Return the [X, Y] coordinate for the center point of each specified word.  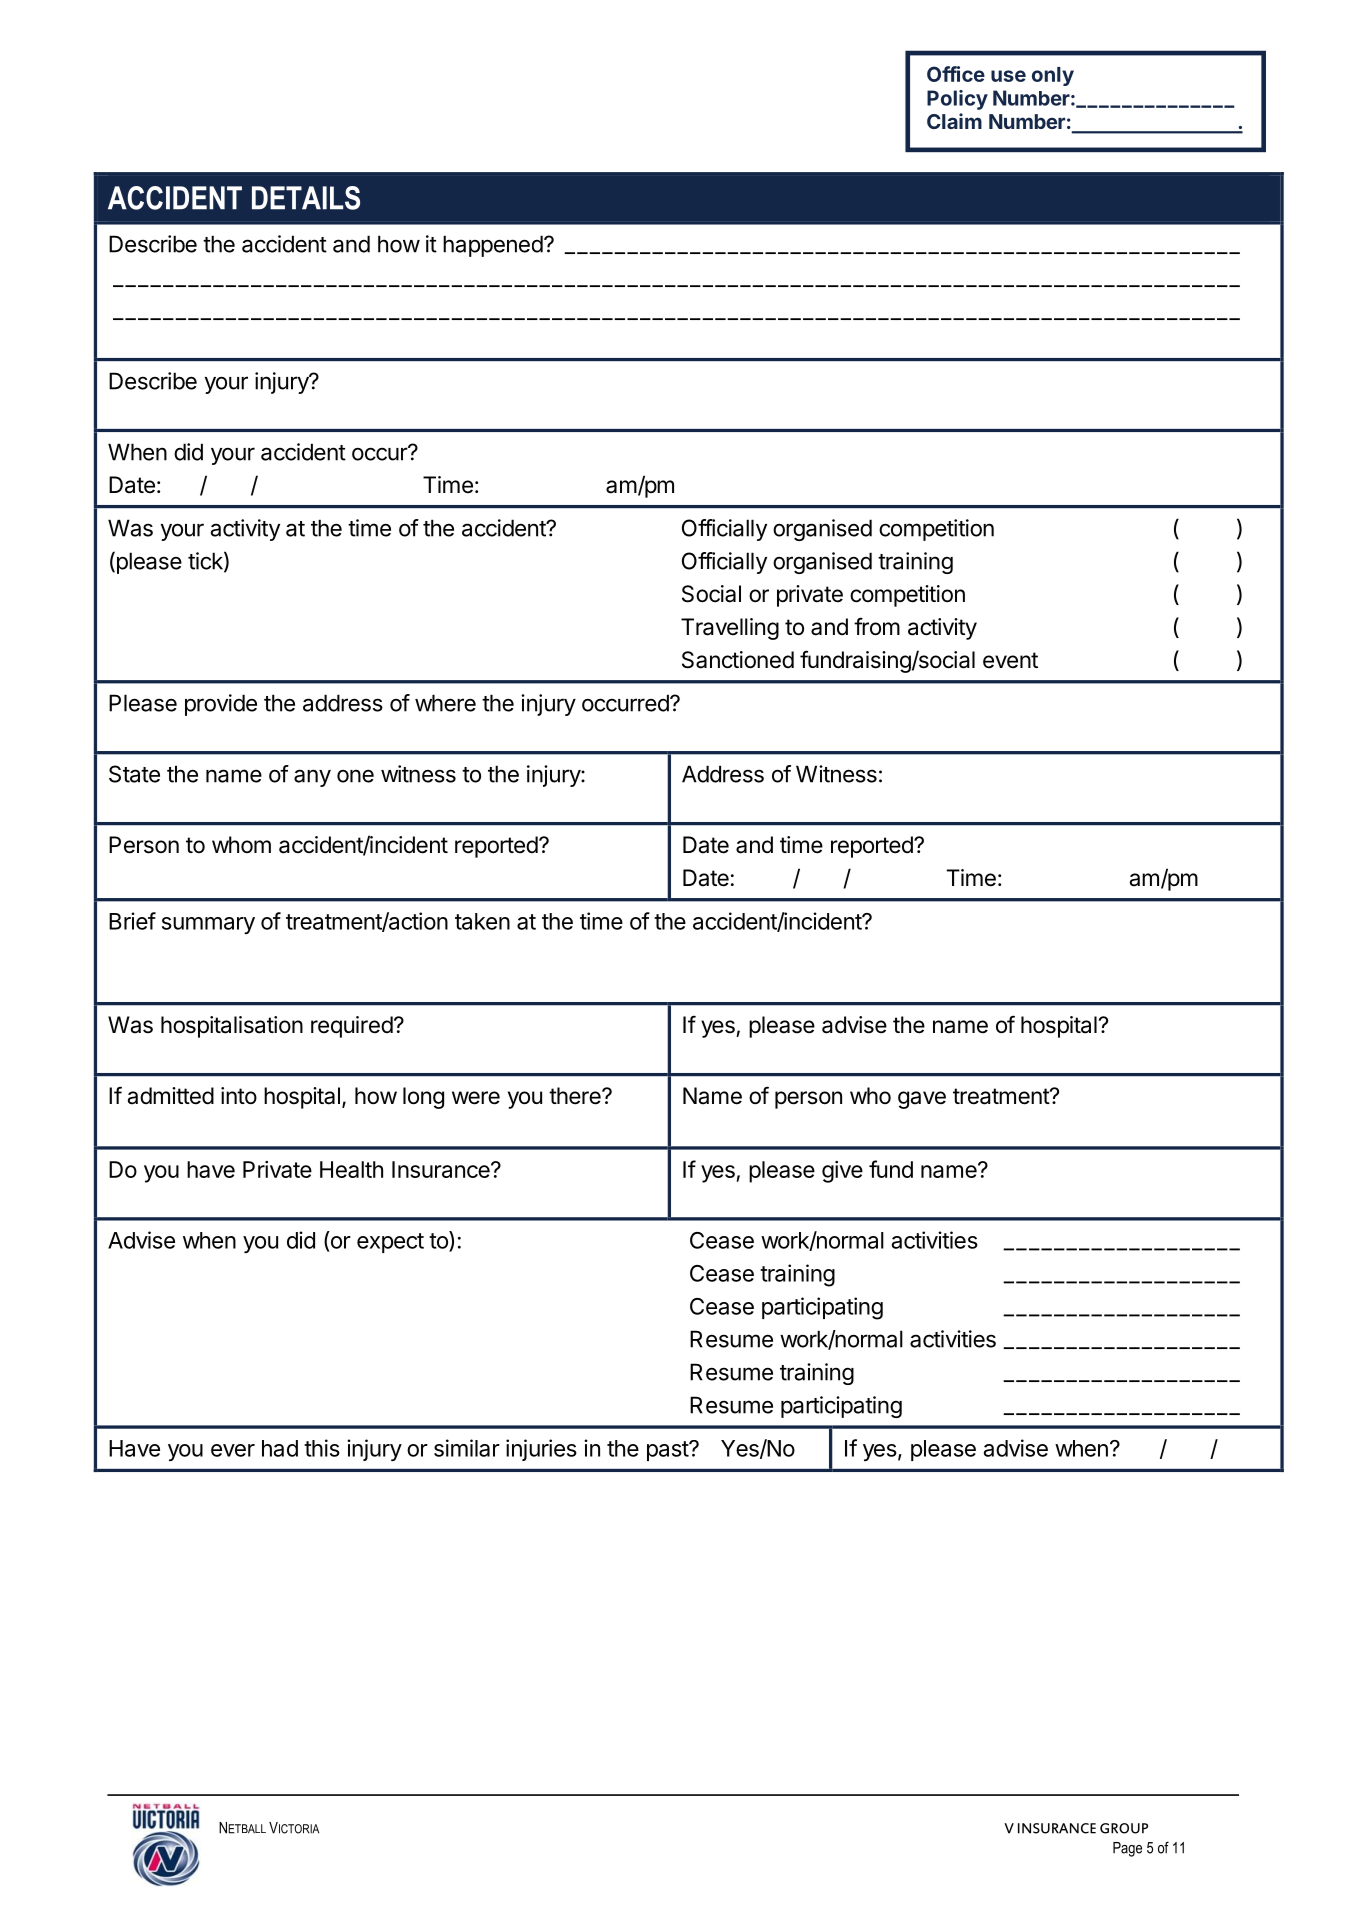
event [1010, 660]
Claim [954, 121]
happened [493, 246]
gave [922, 1100]
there [576, 1096]
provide [221, 705]
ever [233, 1450]
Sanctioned [738, 660]
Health [351, 1169]
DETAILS [306, 198]
